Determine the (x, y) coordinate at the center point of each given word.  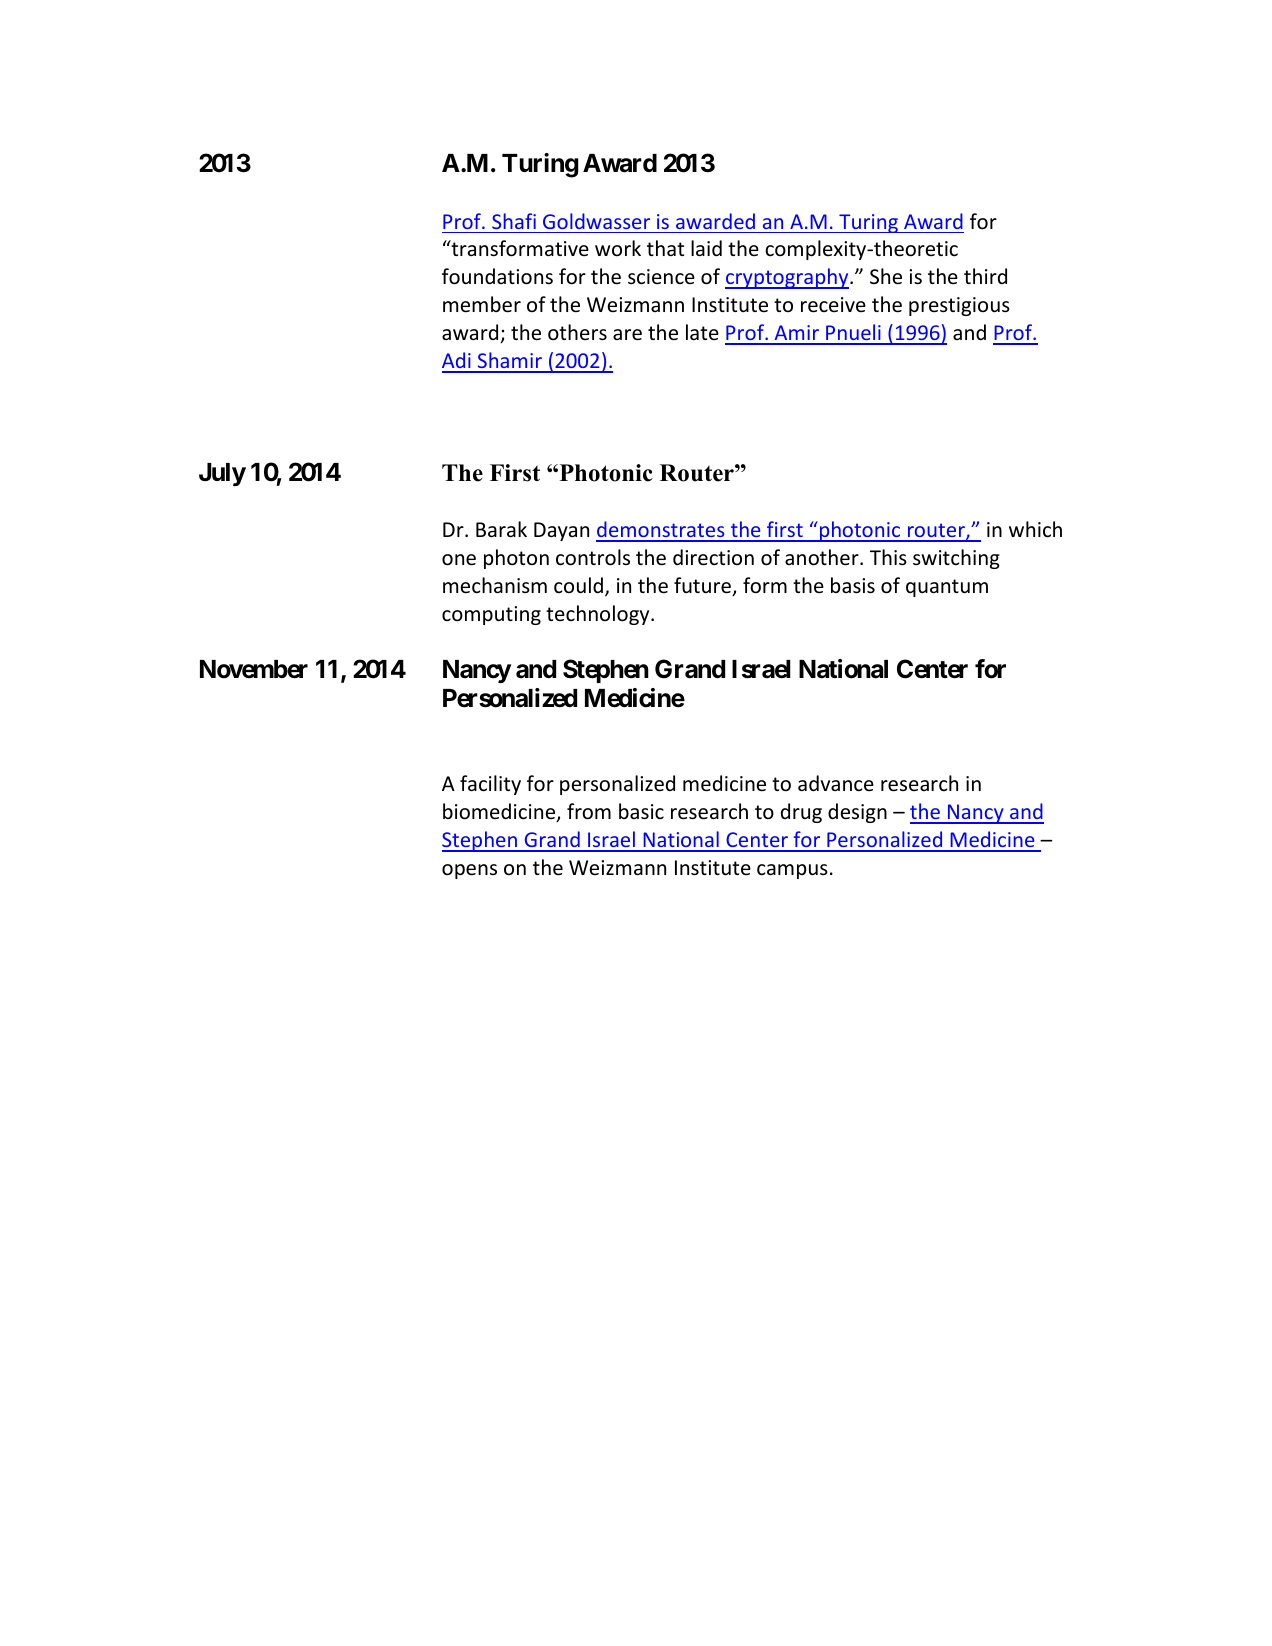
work (618, 248)
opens (469, 871)
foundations (497, 276)
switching (956, 559)
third (985, 276)
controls (593, 557)
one (459, 560)
